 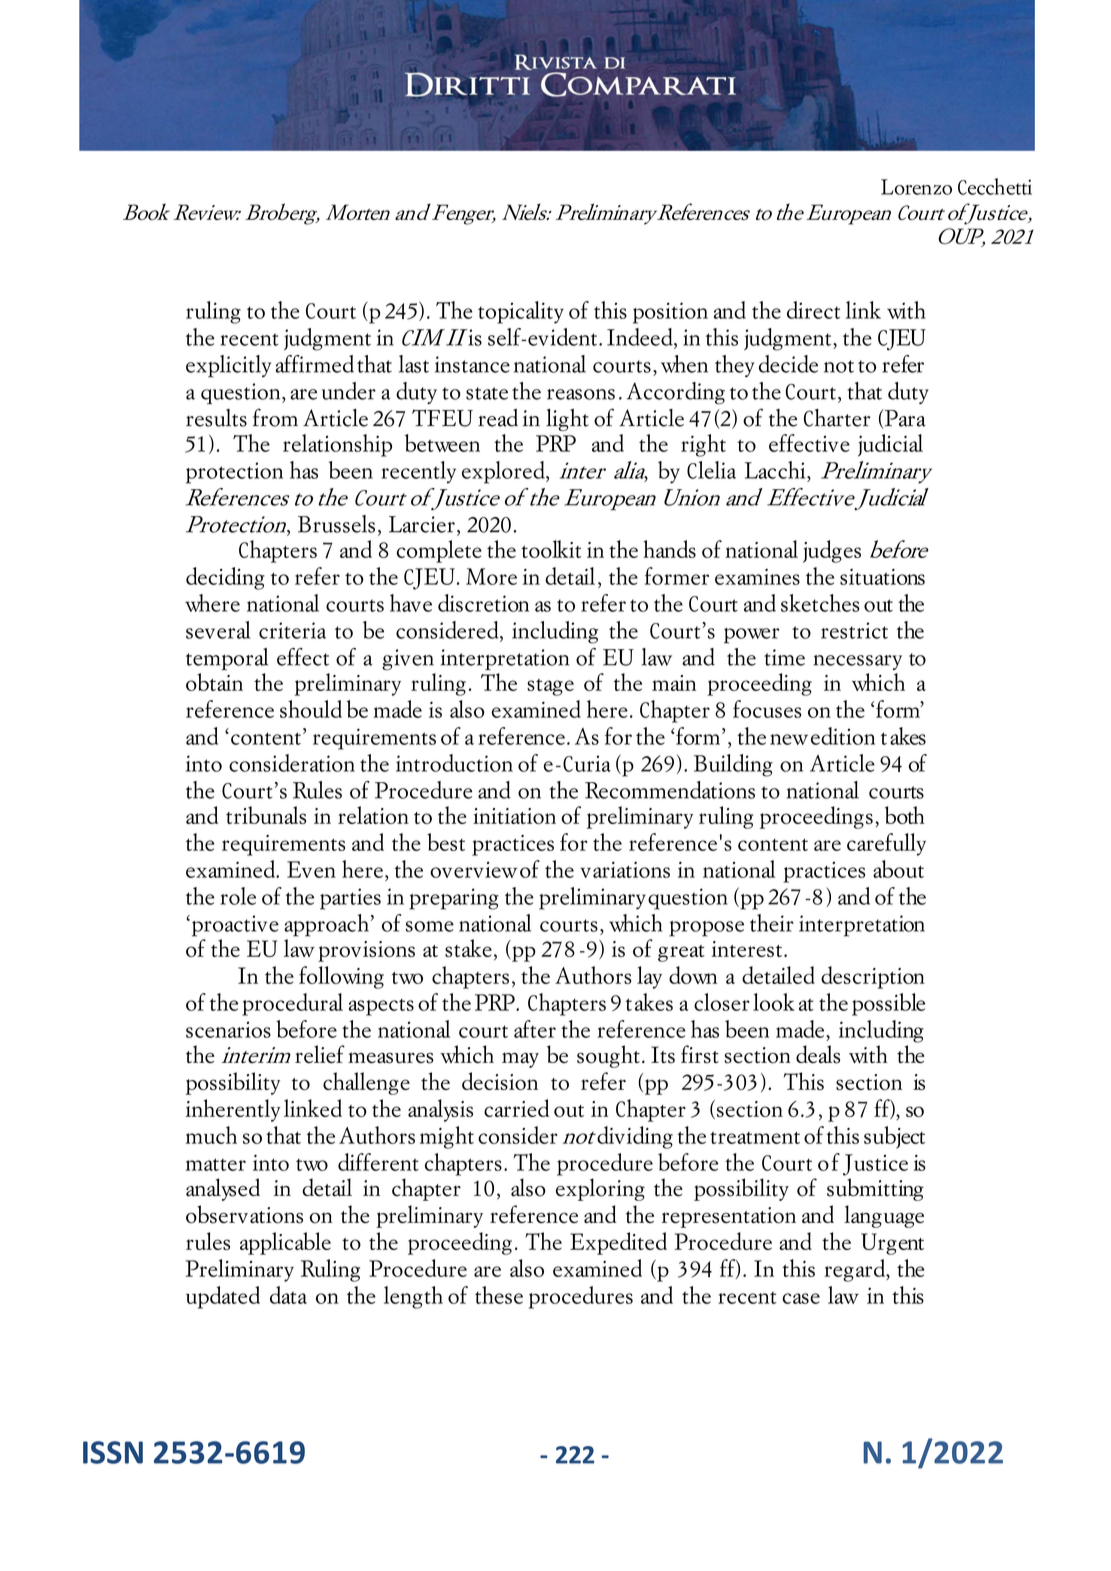 What do you see at coordinates (225, 578) in the screenshot?
I see `deciding` at bounding box center [225, 578].
